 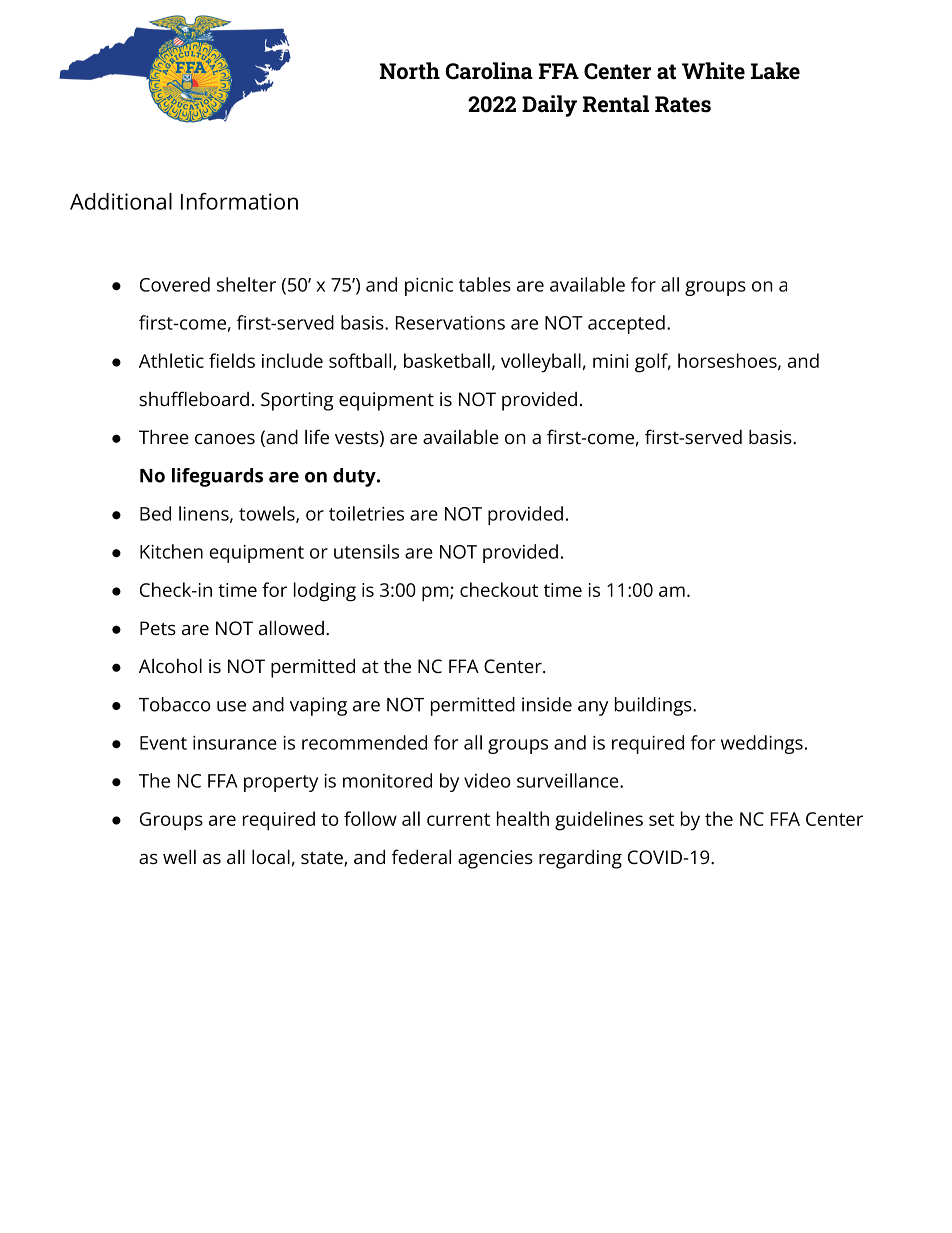 What do you see at coordinates (653, 706) in the document?
I see `buildings` at bounding box center [653, 706].
